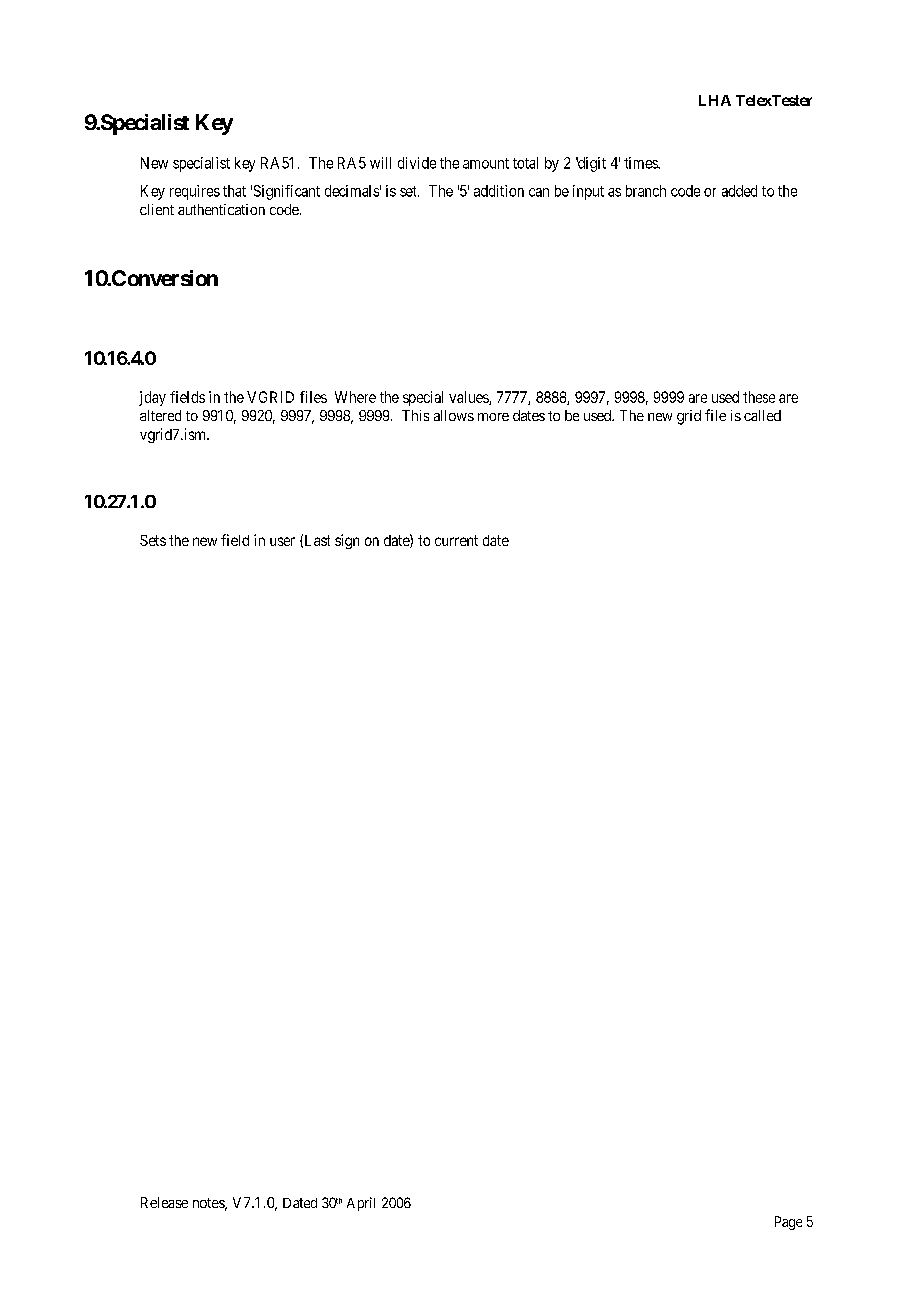 This screenshot has width=924, height=1308. What do you see at coordinates (234, 191) in the screenshot?
I see `that` at bounding box center [234, 191].
